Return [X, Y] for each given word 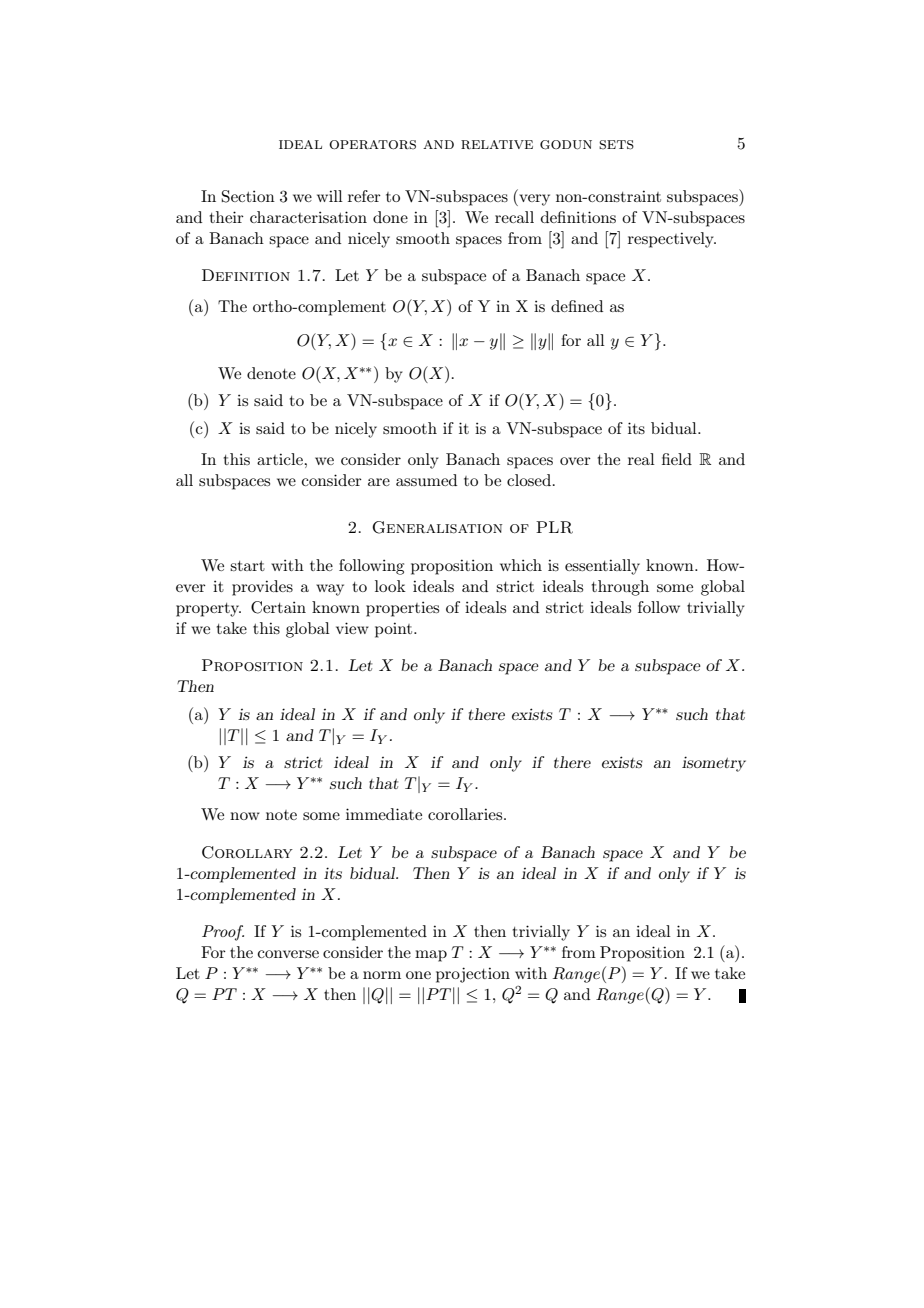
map [431, 956]
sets [616, 145]
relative [497, 144]
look [390, 586]
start [247, 566]
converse [288, 954]
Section [248, 196]
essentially [602, 567]
